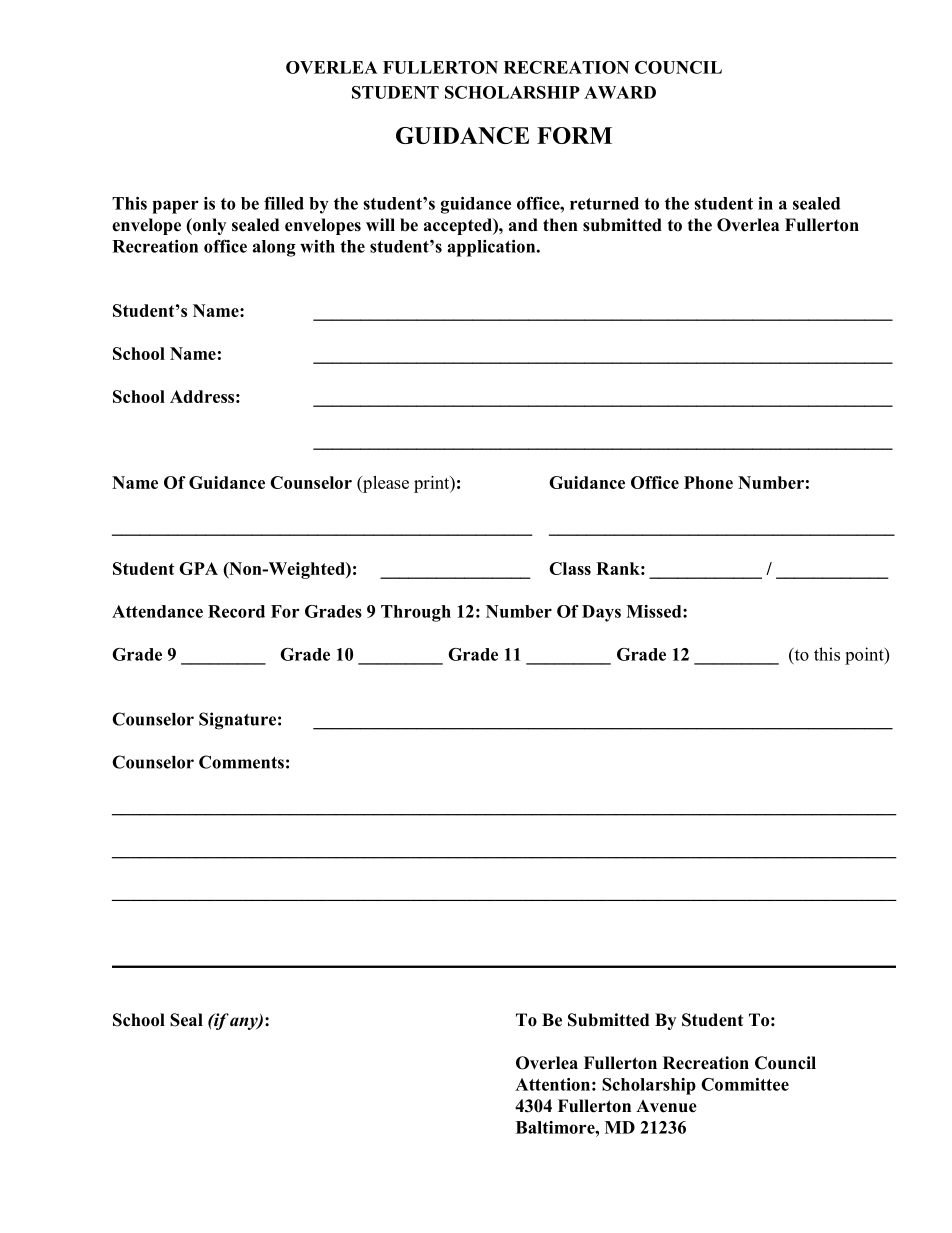  I want to click on Comments, so click(241, 762).
